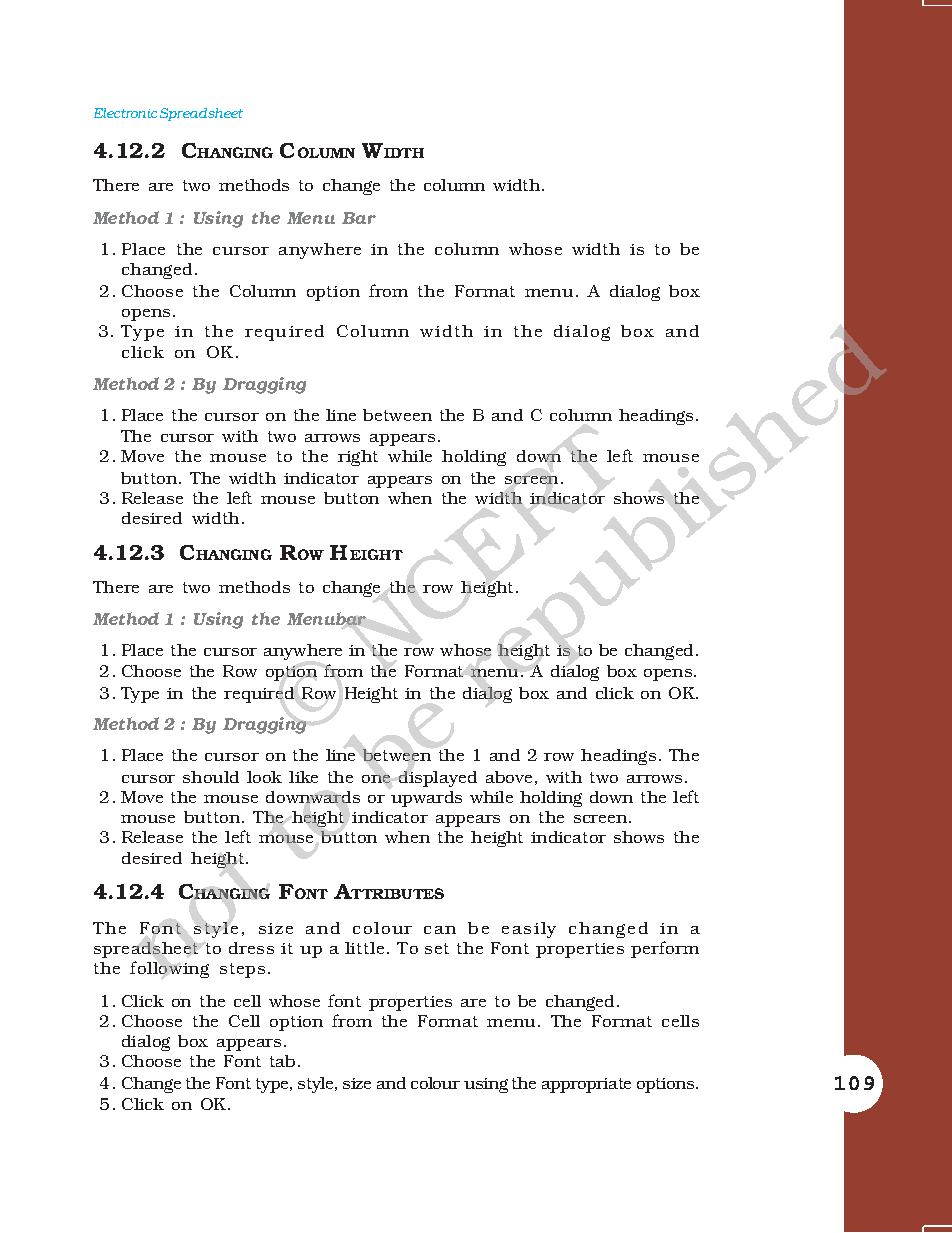 The height and width of the screenshot is (1233, 952). Describe the element at coordinates (264, 777) in the screenshot. I see `look` at that location.
